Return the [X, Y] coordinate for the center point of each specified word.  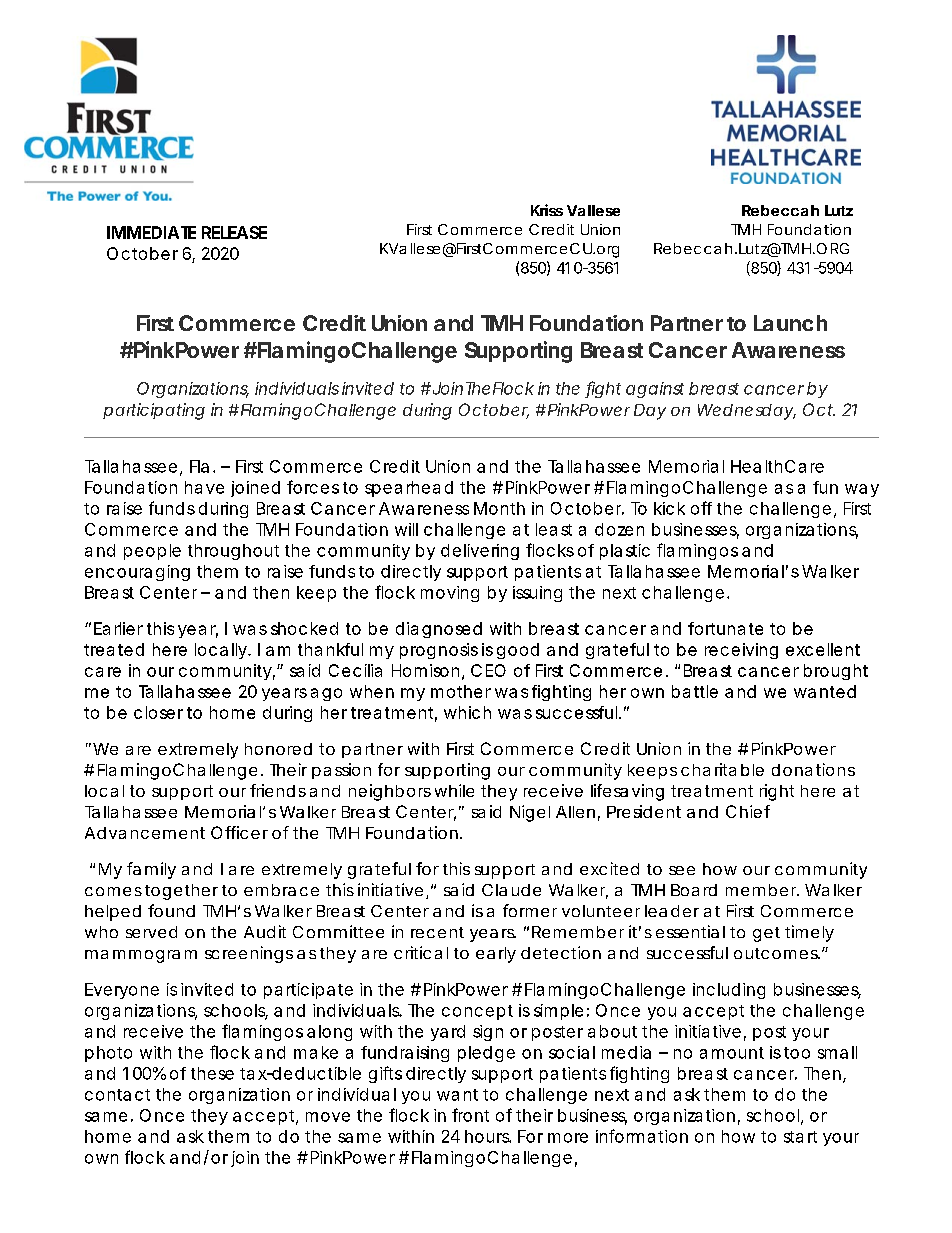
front [470, 1115]
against [655, 390]
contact [117, 1095]
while [454, 790]
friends [278, 790]
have [204, 487]
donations [813, 769]
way [862, 490]
